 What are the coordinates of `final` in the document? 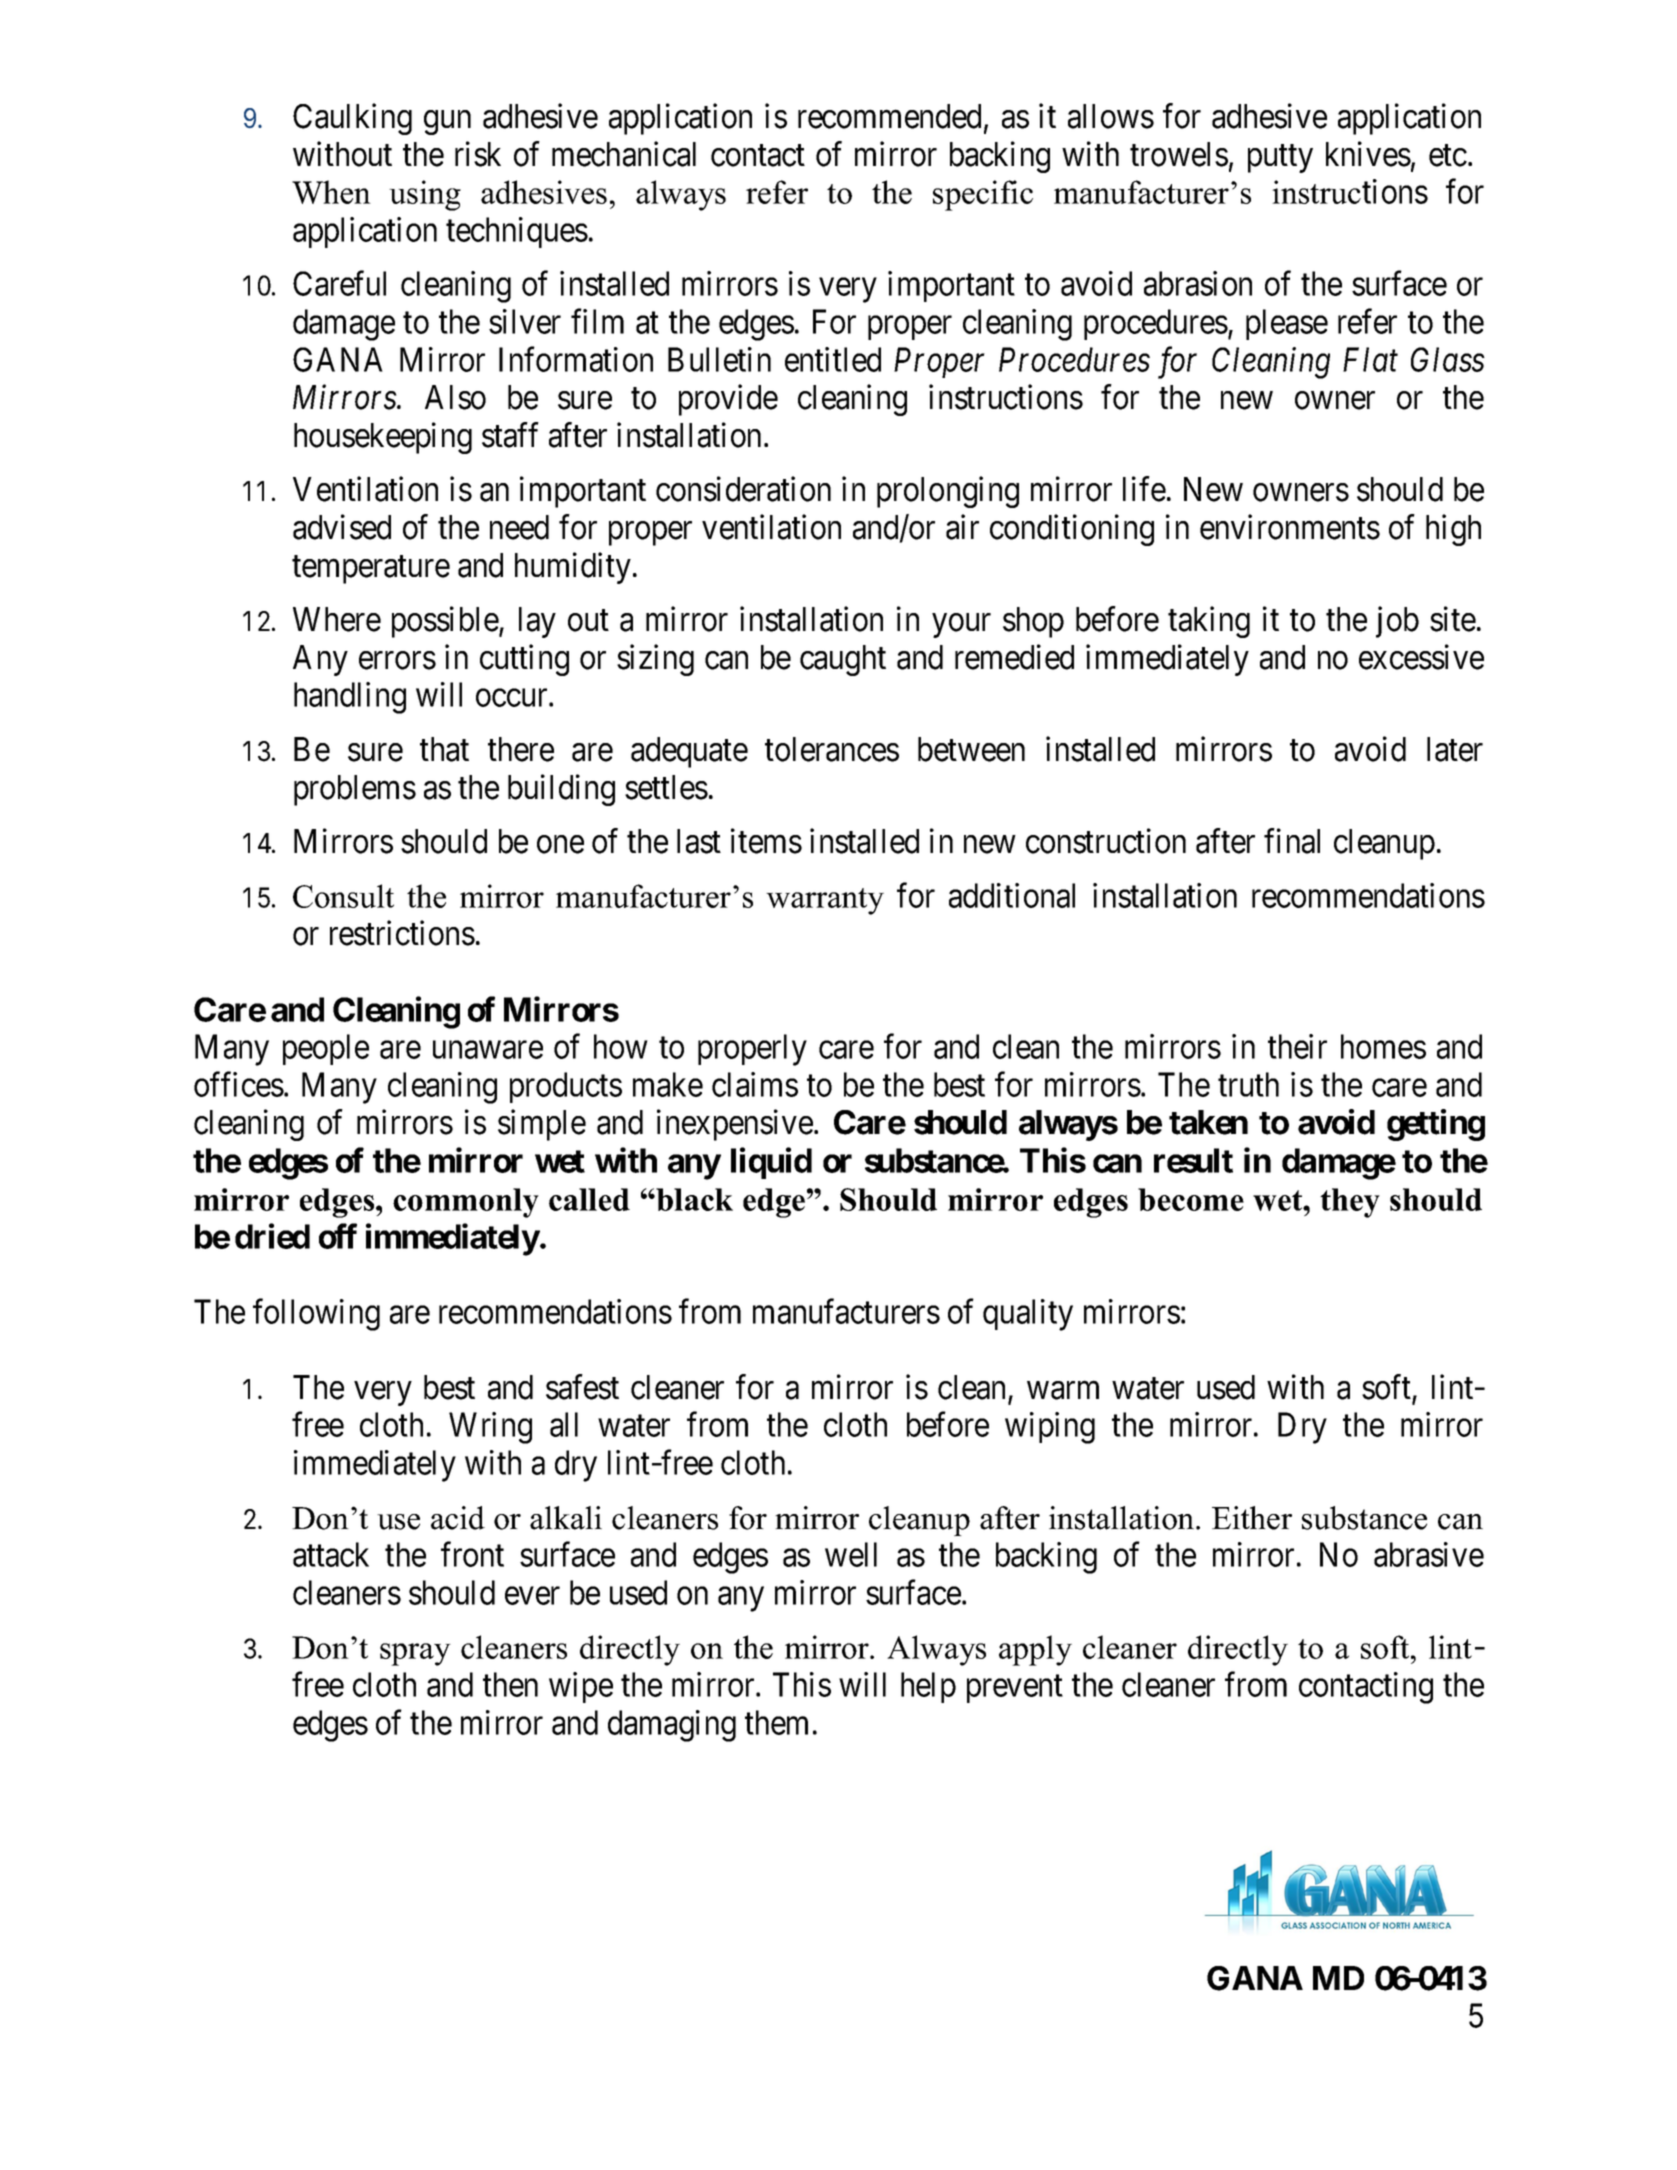 It's located at (1292, 841).
